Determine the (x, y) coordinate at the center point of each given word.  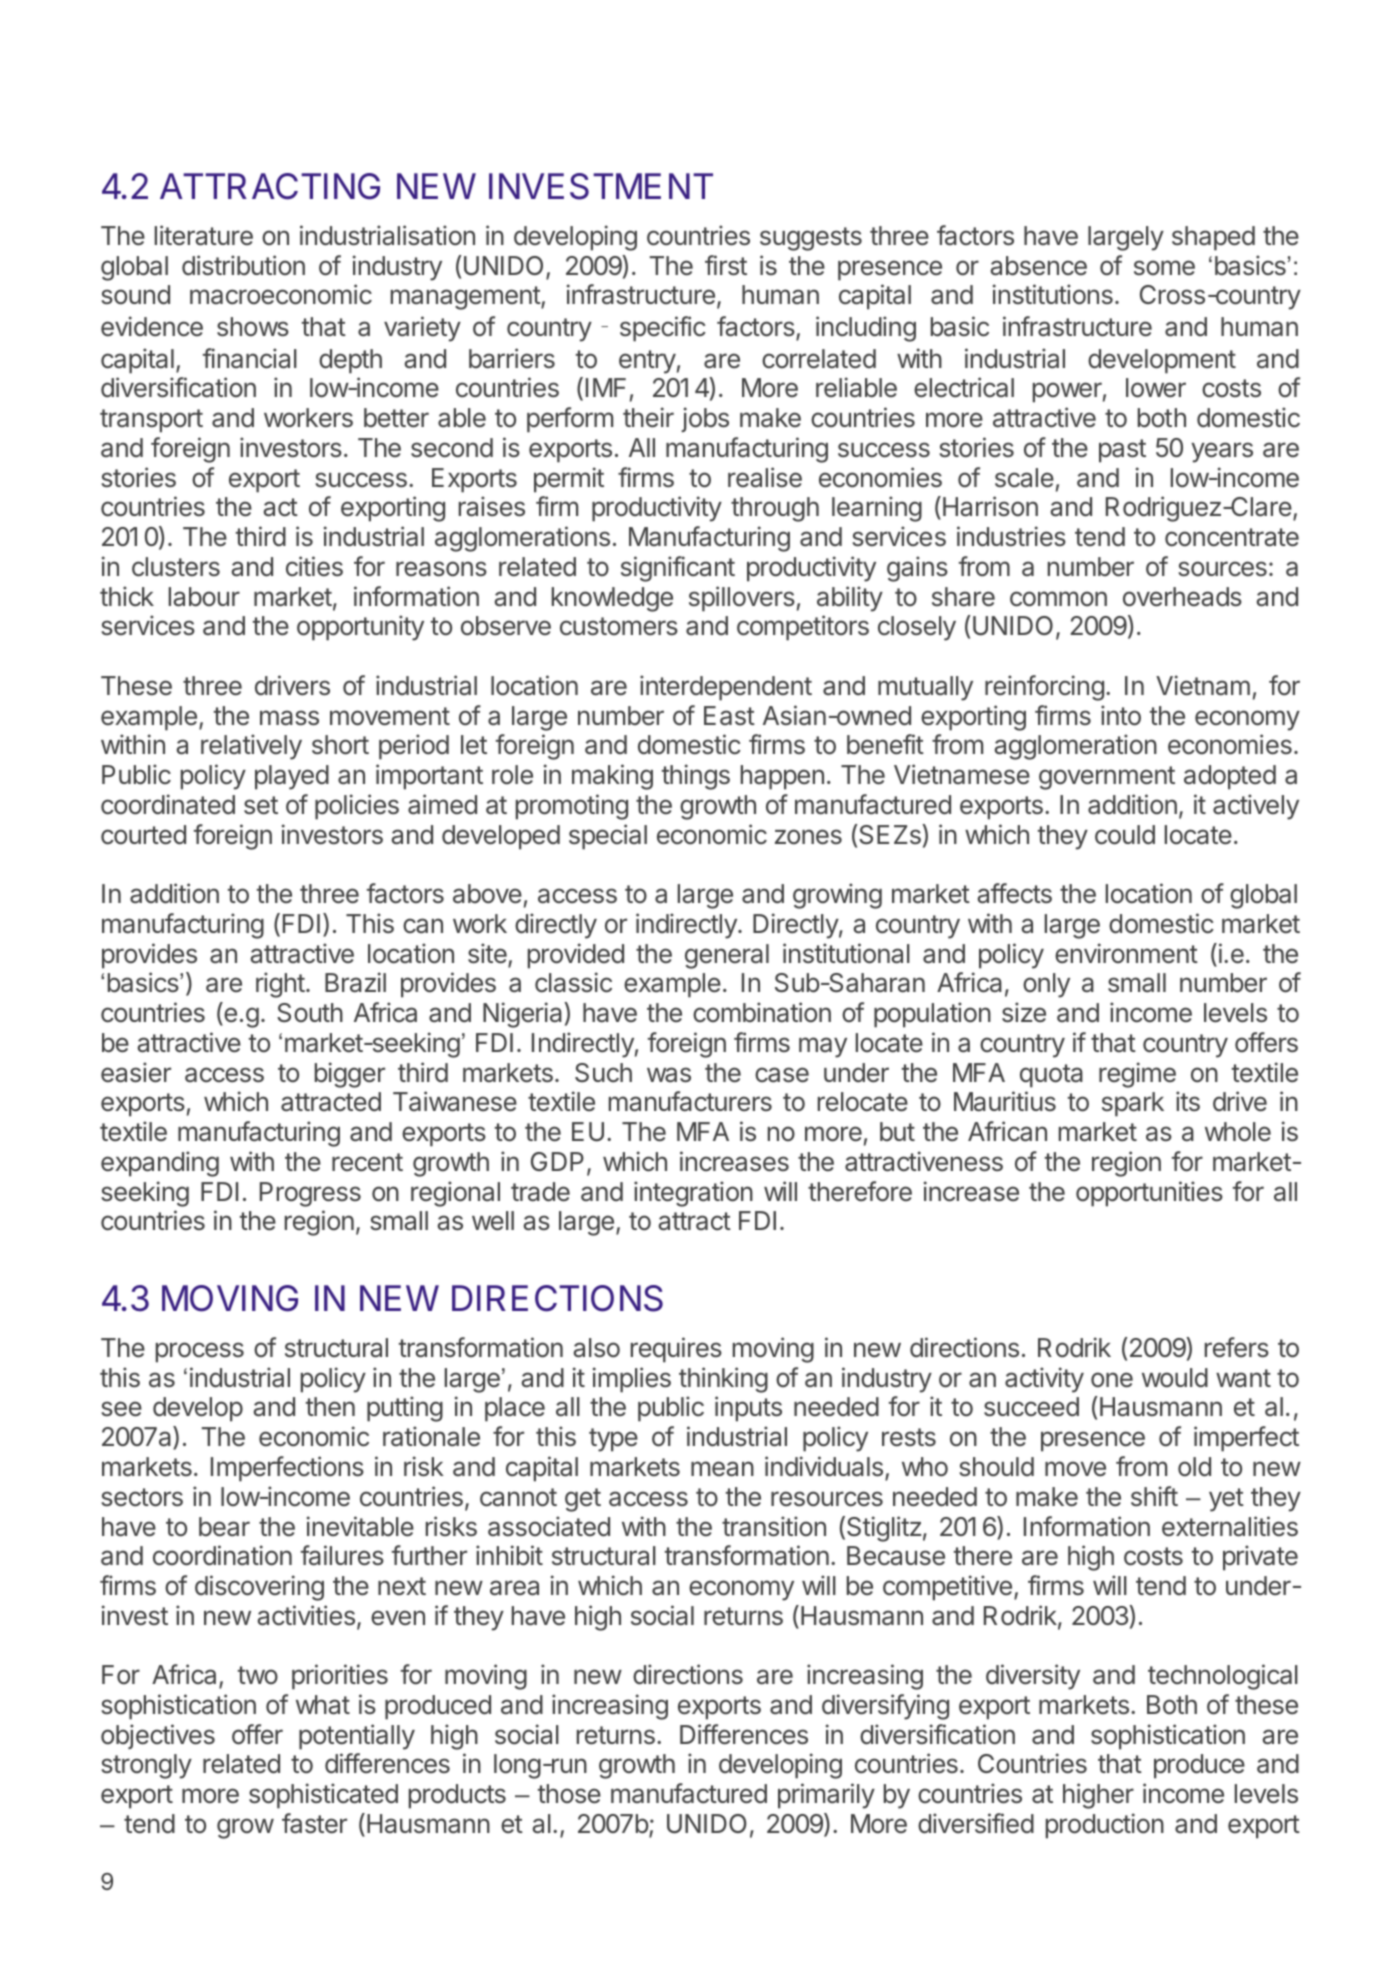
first (726, 265)
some (1164, 268)
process (200, 1352)
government (1107, 778)
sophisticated (323, 1796)
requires (676, 1350)
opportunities (1149, 1194)
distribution (243, 265)
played (292, 777)
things (696, 777)
